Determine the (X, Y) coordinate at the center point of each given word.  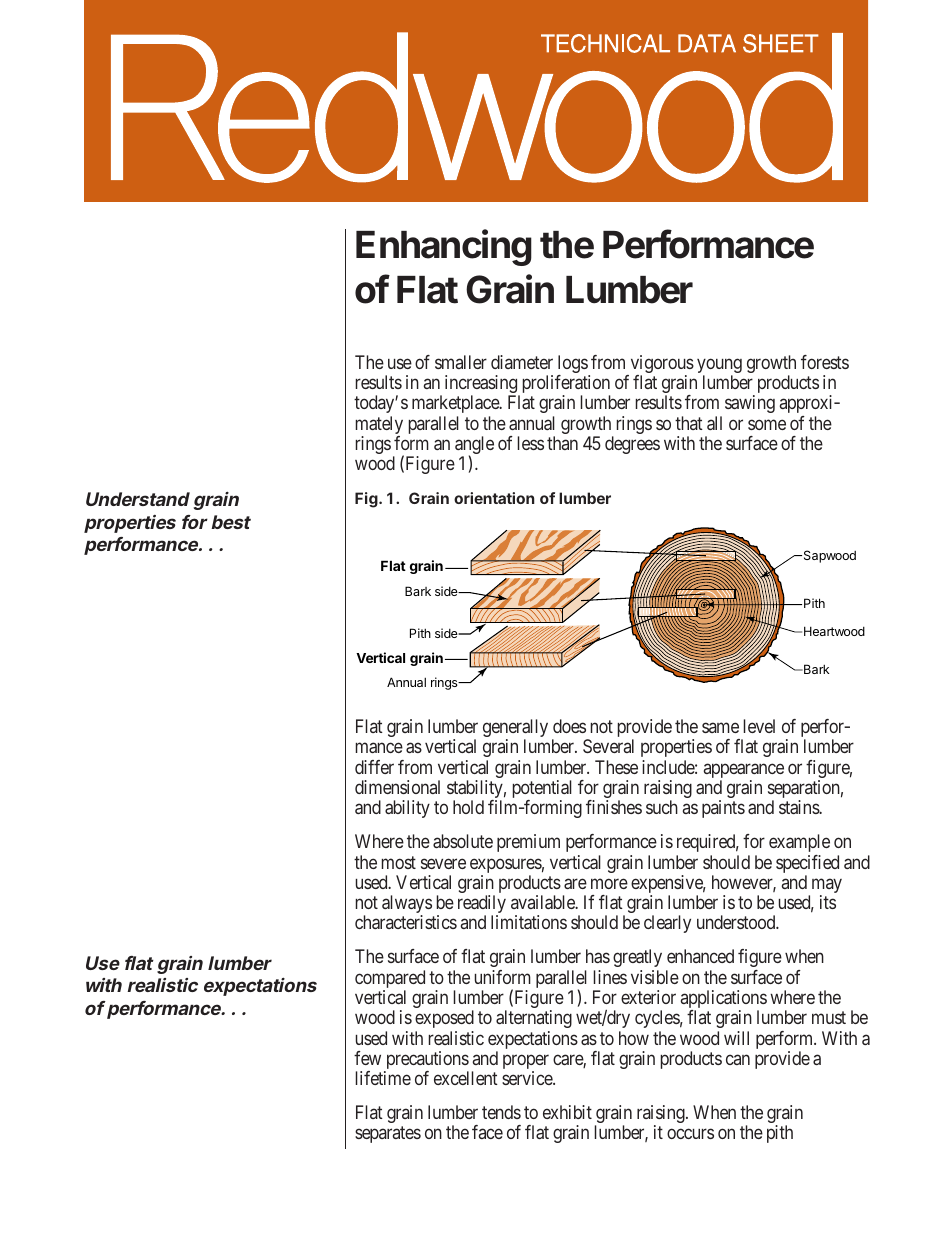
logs (573, 365)
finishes (614, 807)
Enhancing (444, 247)
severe (443, 863)
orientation (494, 498)
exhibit (567, 1112)
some (767, 424)
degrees (632, 445)
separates (388, 1135)
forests (825, 362)
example (799, 843)
